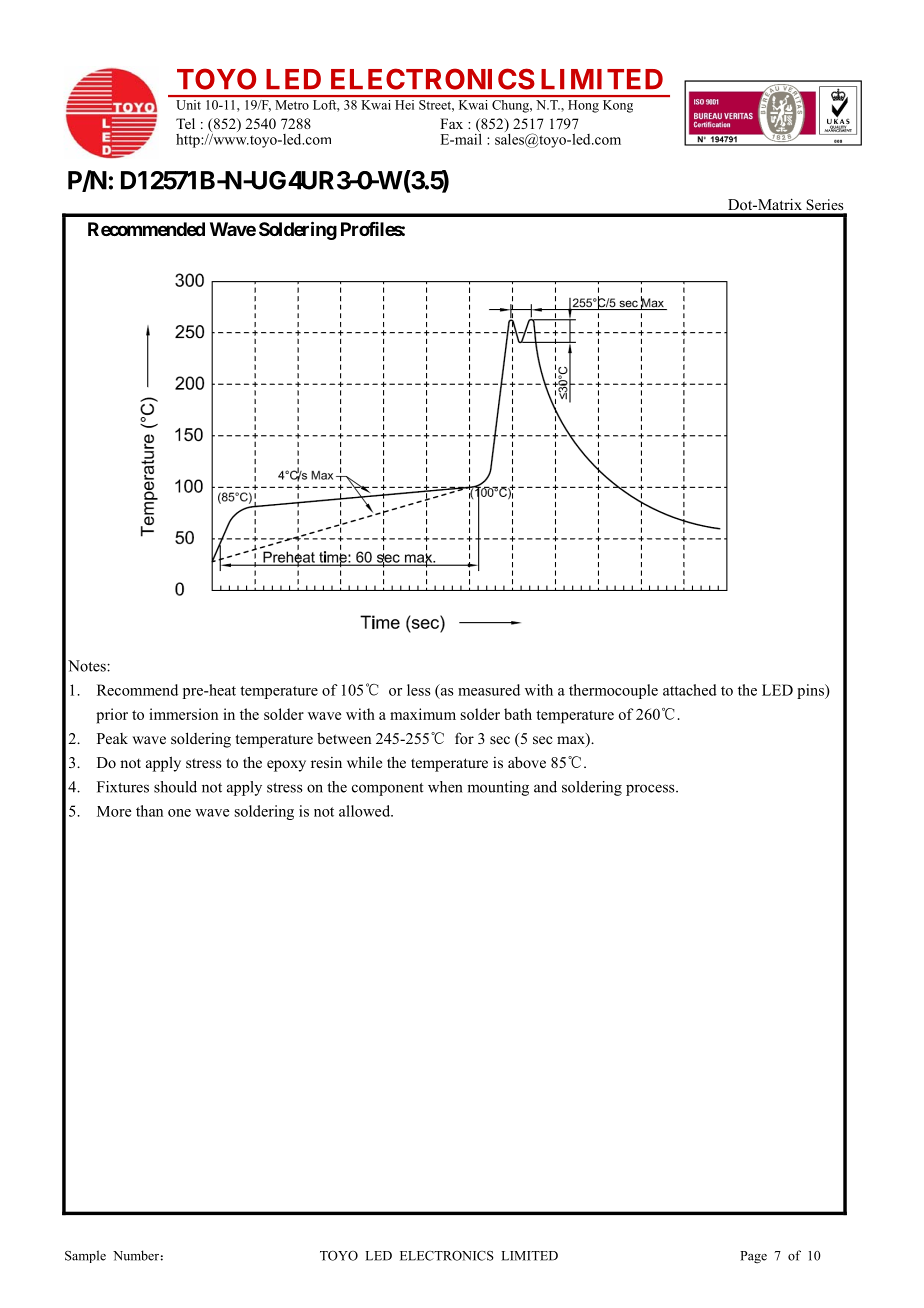 The image size is (924, 1308). I want to click on and, so click(545, 787).
